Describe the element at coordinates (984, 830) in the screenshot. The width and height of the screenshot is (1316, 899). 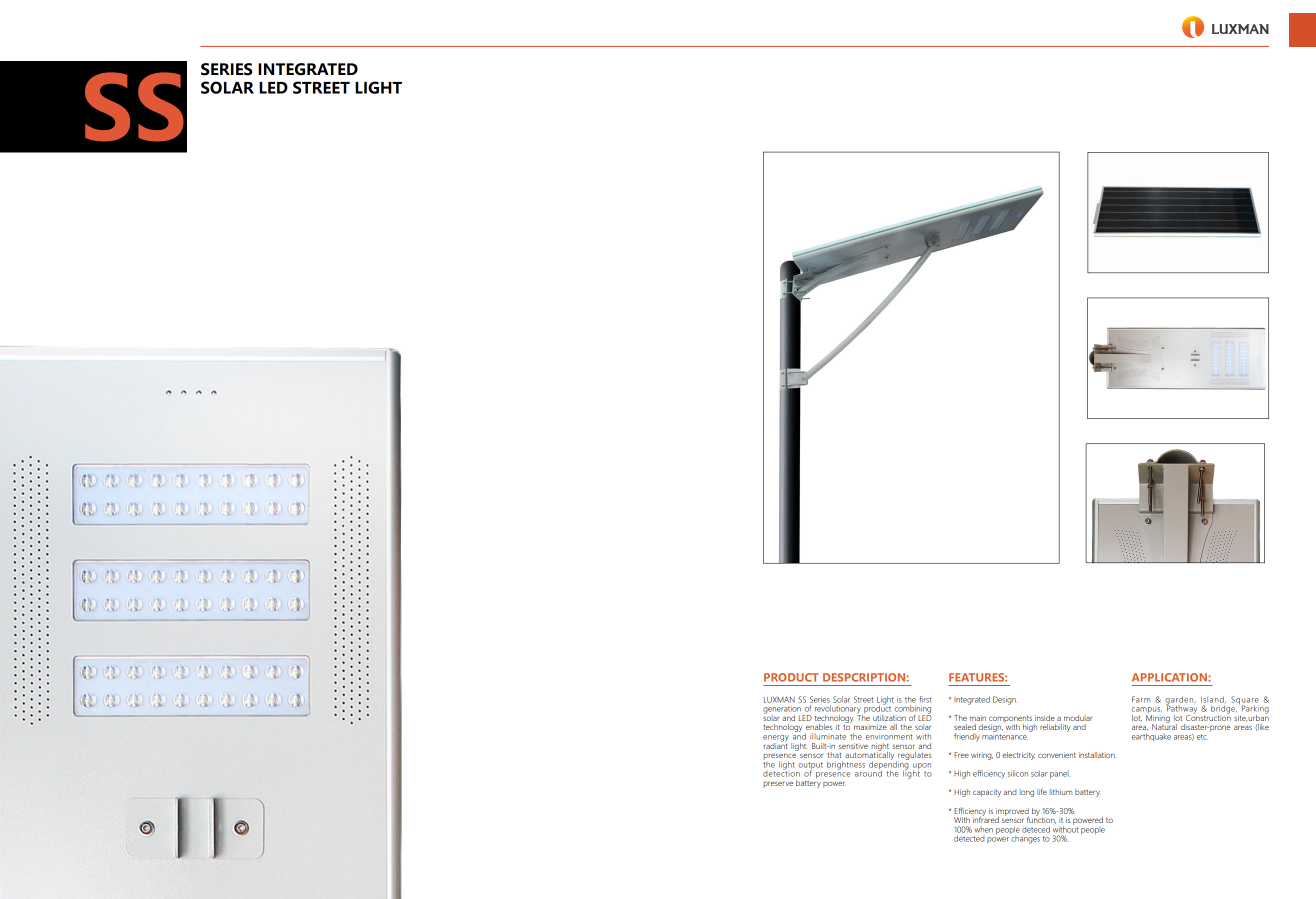
I see `when` at that location.
